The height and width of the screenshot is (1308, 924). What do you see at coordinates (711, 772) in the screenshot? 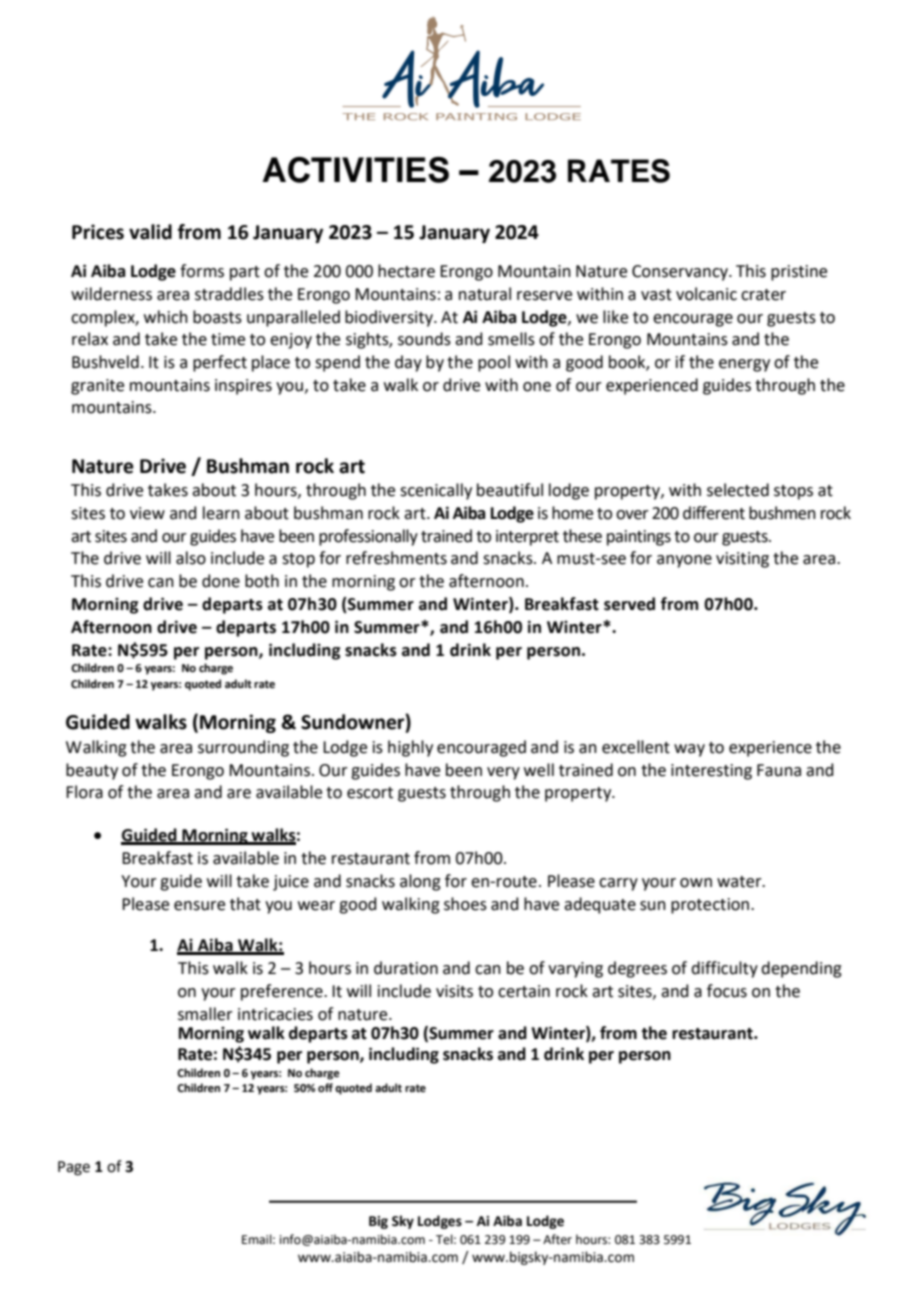
I see `interesting` at bounding box center [711, 772].
